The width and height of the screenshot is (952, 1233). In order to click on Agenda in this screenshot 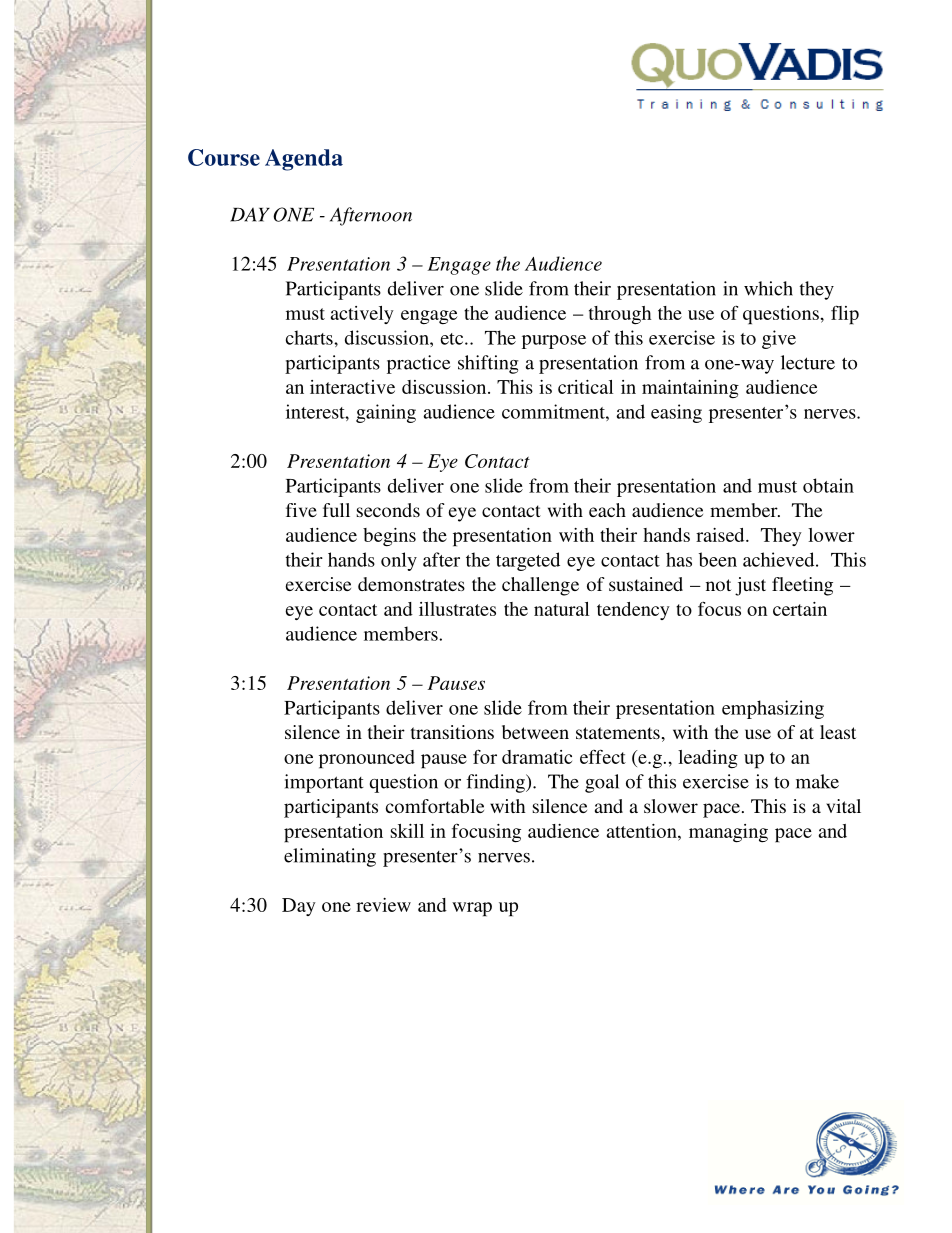, I will do `click(304, 160)`.
